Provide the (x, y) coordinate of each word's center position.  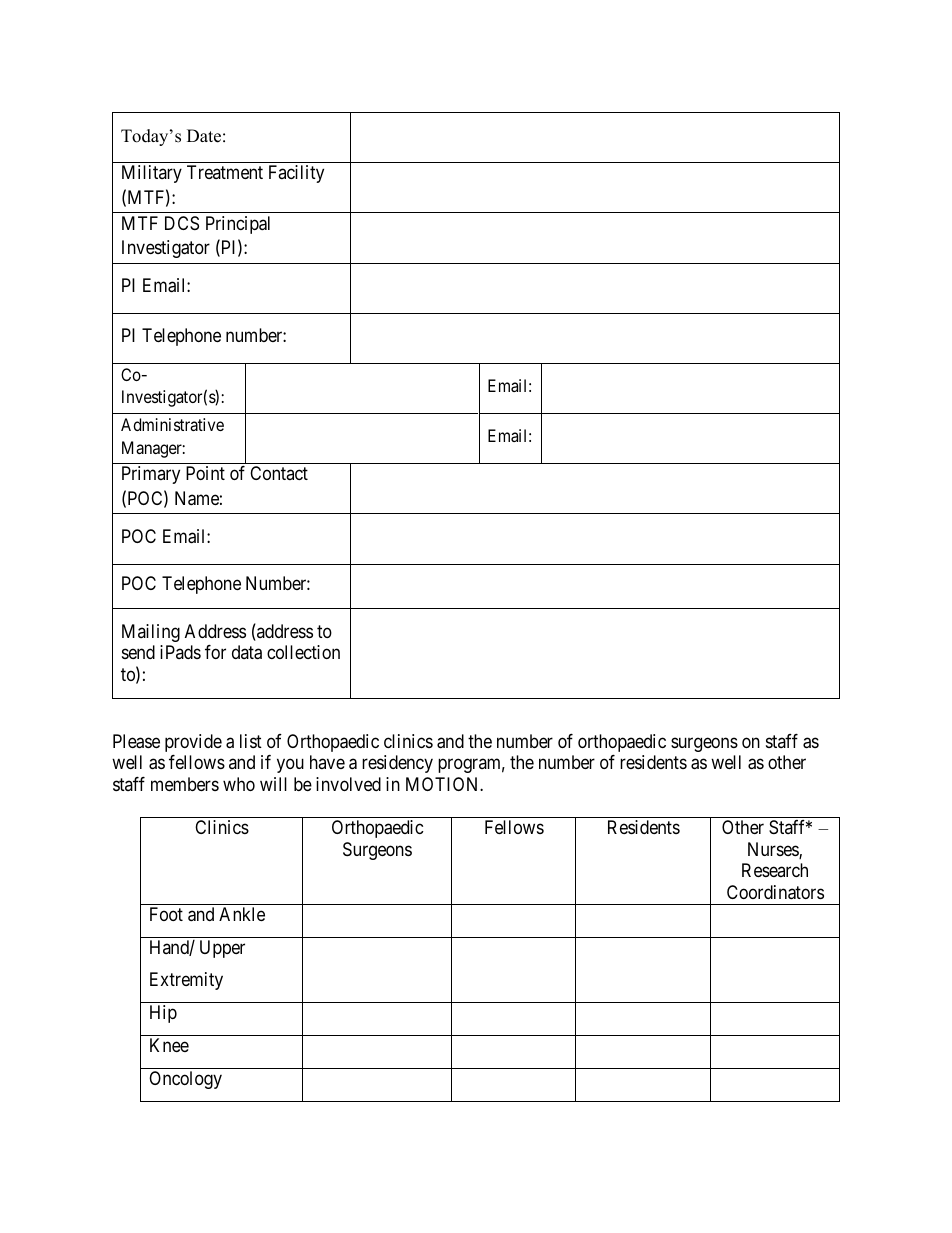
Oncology (185, 1080)
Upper (222, 949)
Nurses (774, 850)
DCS (182, 223)
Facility (296, 174)
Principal (238, 225)
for (215, 652)
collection (303, 652)
